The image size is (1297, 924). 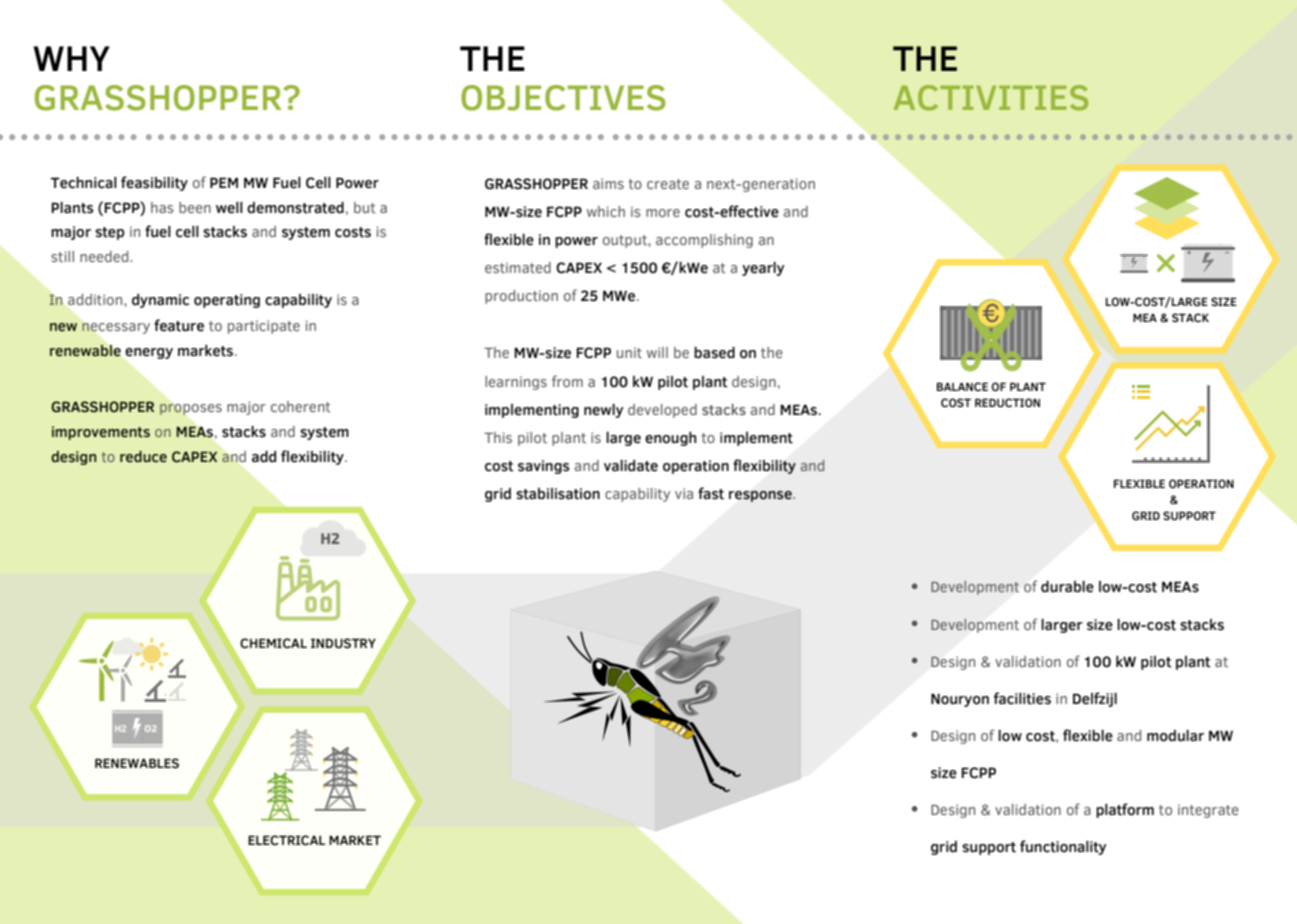 What do you see at coordinates (179, 325) in the screenshot?
I see `feature` at bounding box center [179, 325].
